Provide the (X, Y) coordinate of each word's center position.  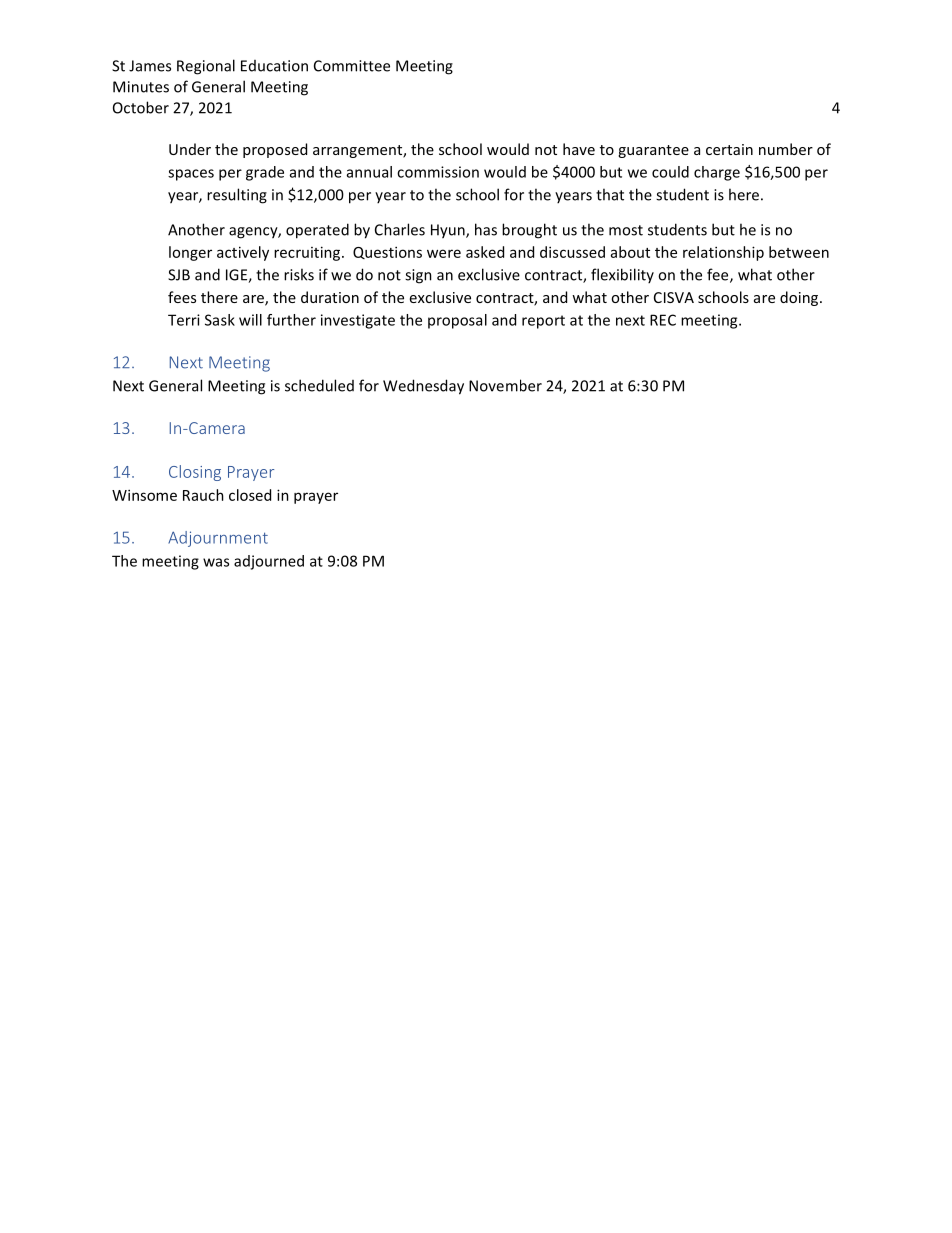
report (543, 322)
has (486, 229)
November (505, 385)
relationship (723, 253)
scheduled (319, 385)
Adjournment (218, 539)
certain (729, 149)
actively (243, 253)
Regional (206, 67)
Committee (352, 66)
